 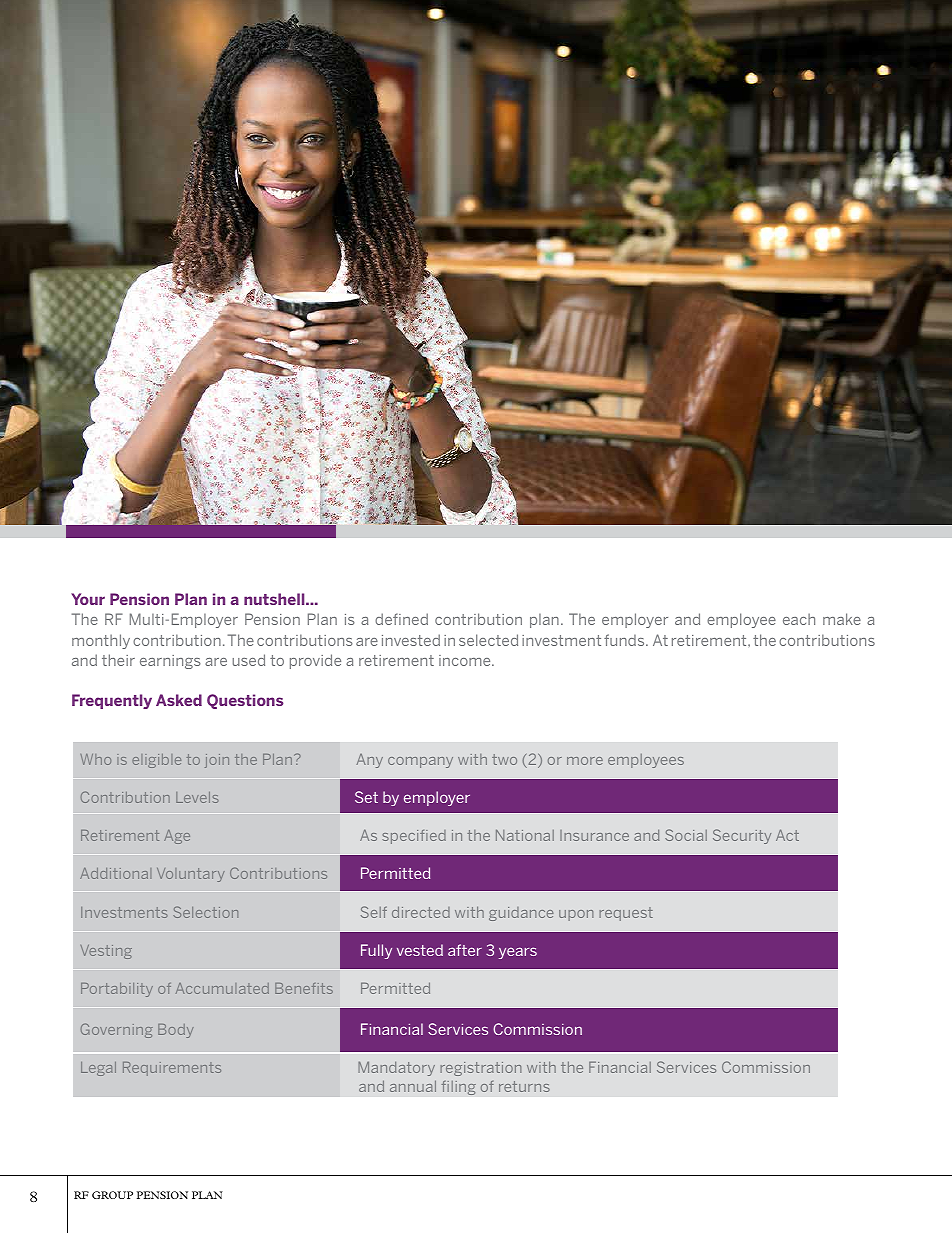 What do you see at coordinates (488, 640) in the screenshot?
I see `selected` at bounding box center [488, 640].
